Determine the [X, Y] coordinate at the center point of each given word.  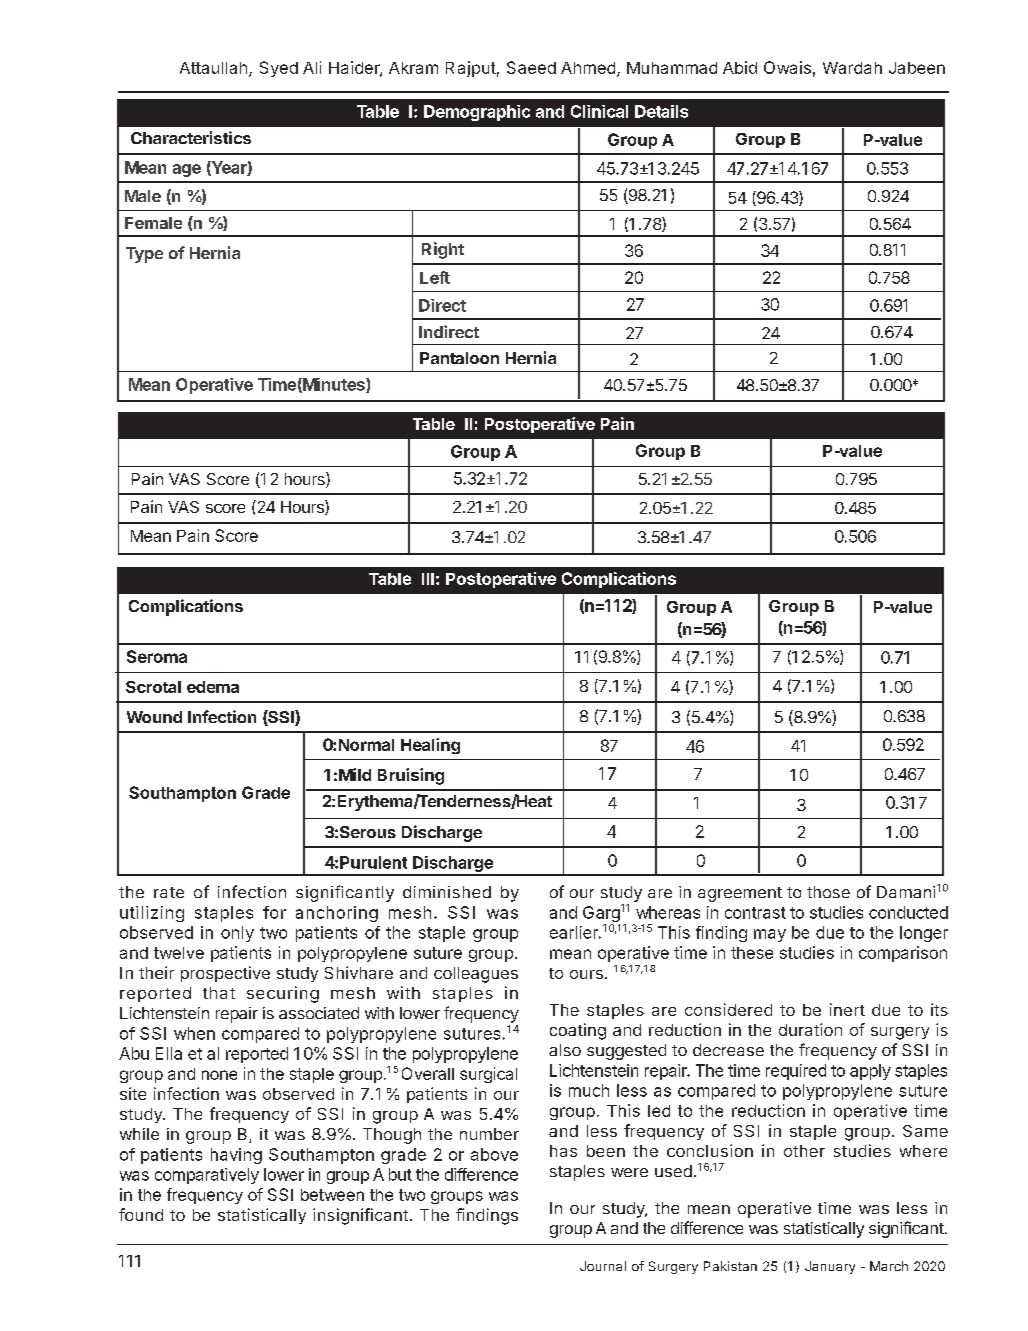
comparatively [207, 1176]
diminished [447, 892]
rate [169, 892]
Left [435, 277]
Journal [603, 1266]
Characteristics [191, 137]
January [830, 1267]
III [428, 579]
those [828, 892]
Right [443, 250]
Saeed [531, 67]
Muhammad [672, 68]
